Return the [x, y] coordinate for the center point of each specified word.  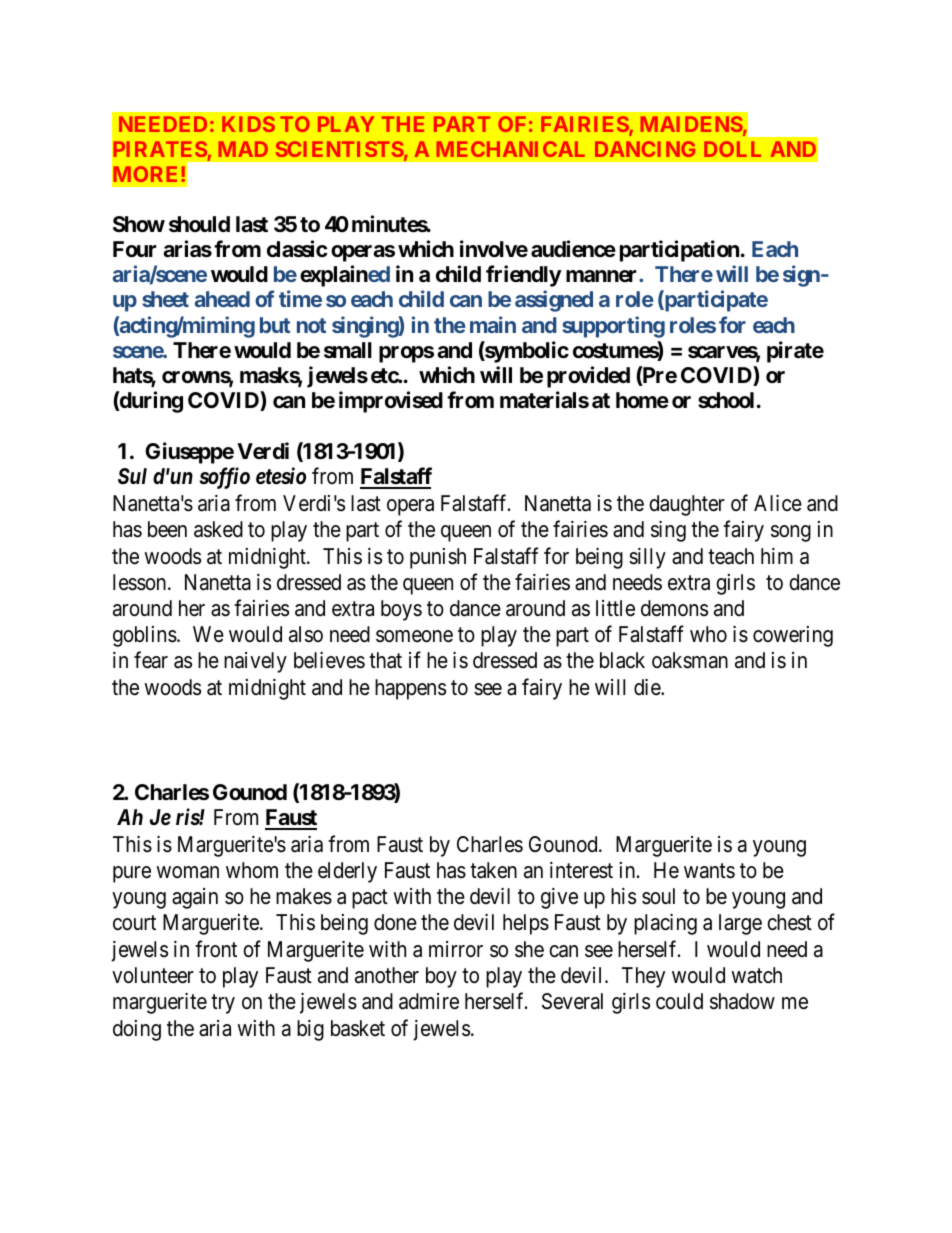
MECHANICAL [511, 149]
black [622, 660]
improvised [391, 402]
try [223, 1004]
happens [410, 689]
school [726, 400]
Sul [132, 476]
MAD [243, 149]
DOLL [732, 149]
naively [255, 662]
